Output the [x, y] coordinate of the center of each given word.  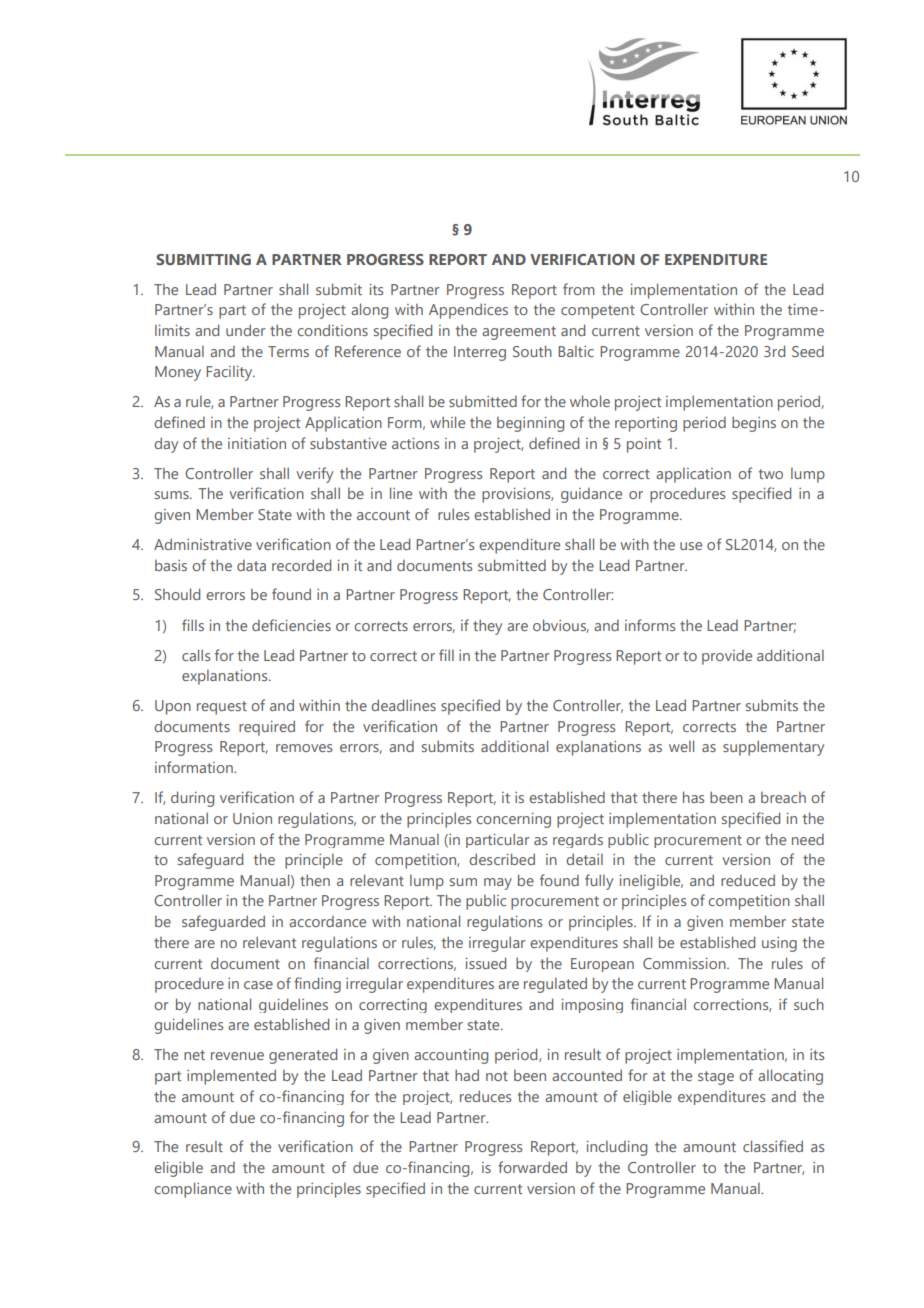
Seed [808, 351]
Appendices [468, 311]
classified [773, 1146]
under [246, 330]
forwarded [532, 1167]
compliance [193, 1190]
